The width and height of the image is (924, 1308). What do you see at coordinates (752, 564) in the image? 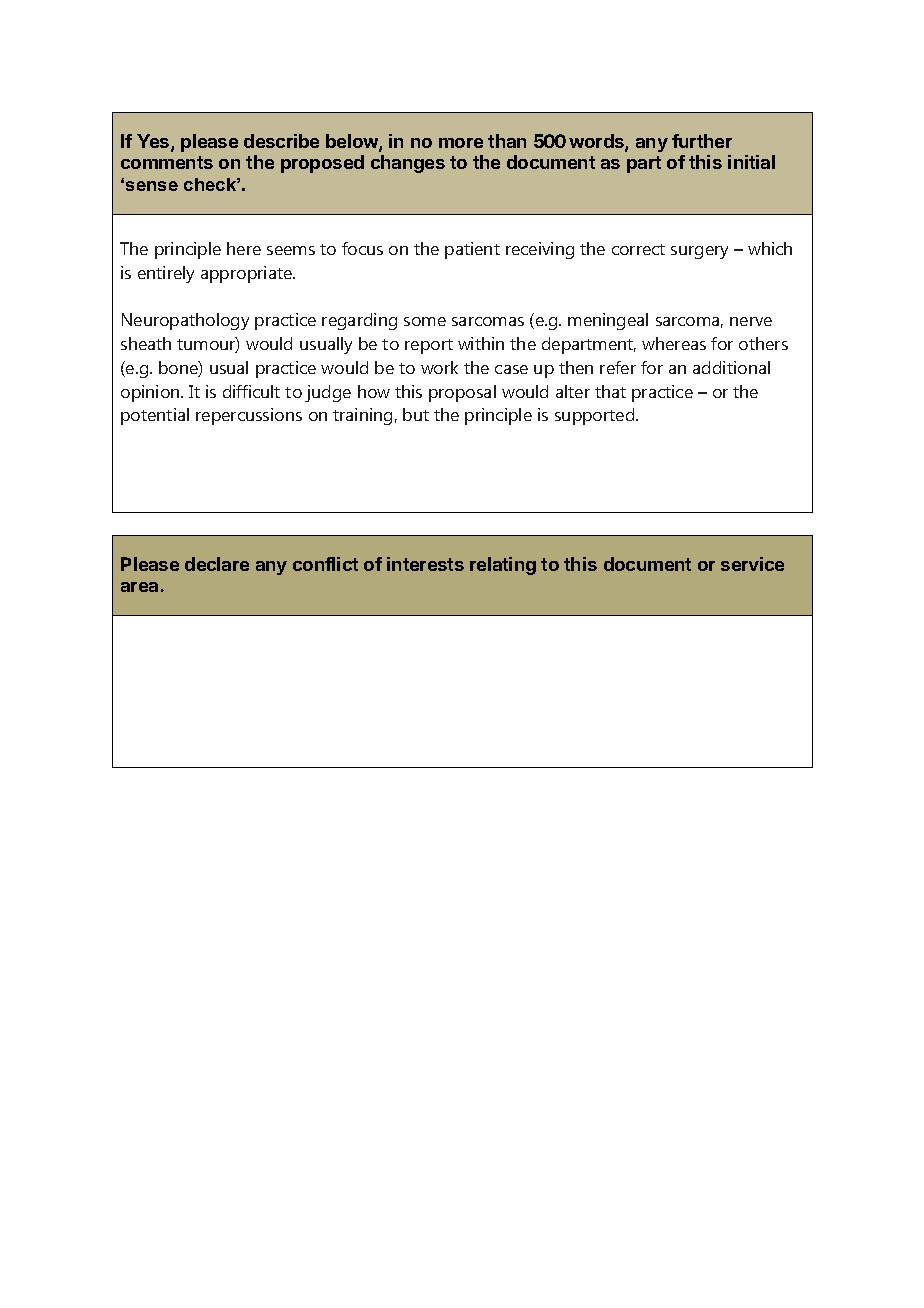
I see `service` at bounding box center [752, 564].
